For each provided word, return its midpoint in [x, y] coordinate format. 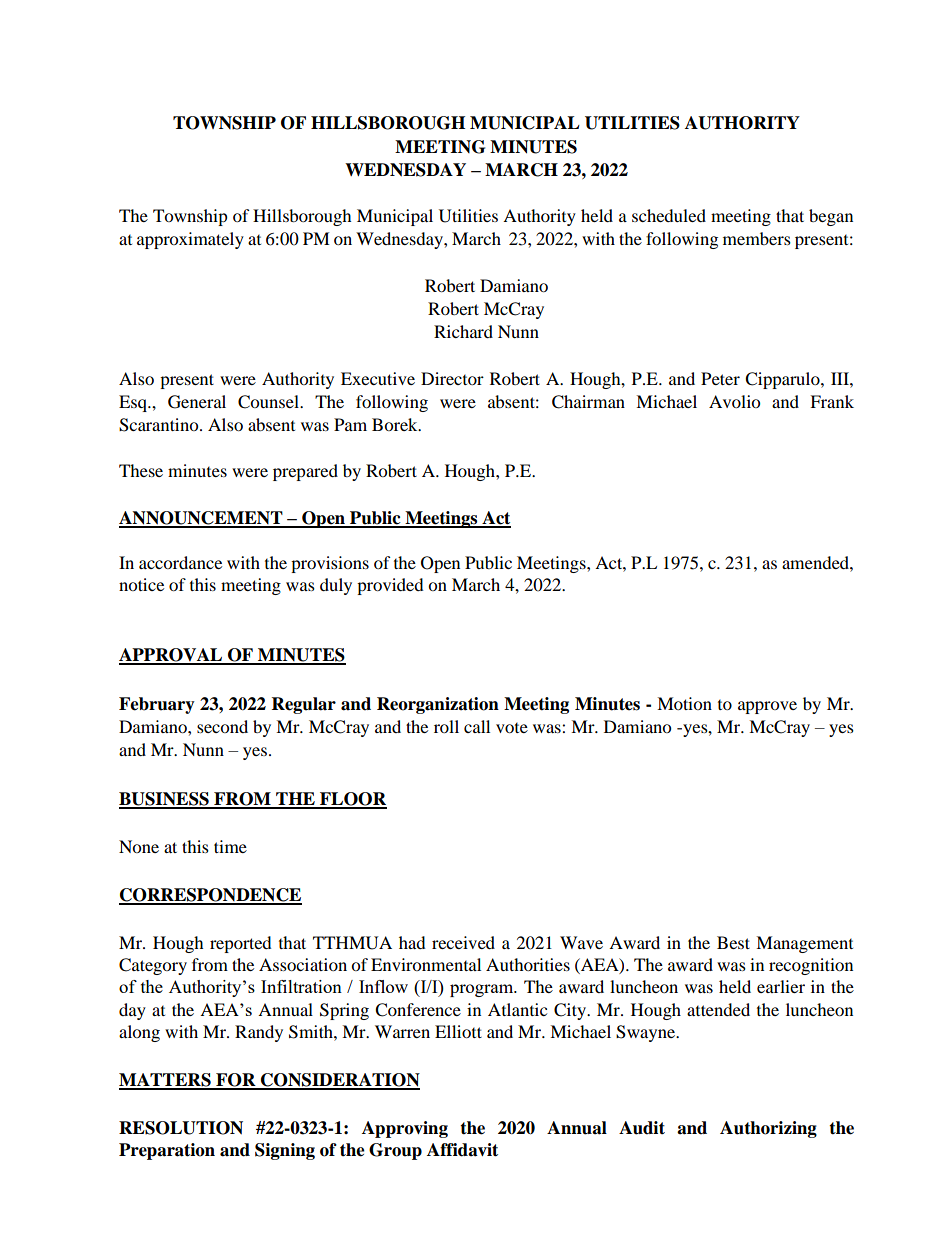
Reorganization [438, 705]
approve [767, 707]
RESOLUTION [181, 1128]
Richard [463, 331]
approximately [190, 240]
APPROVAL [172, 656]
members [757, 238]
